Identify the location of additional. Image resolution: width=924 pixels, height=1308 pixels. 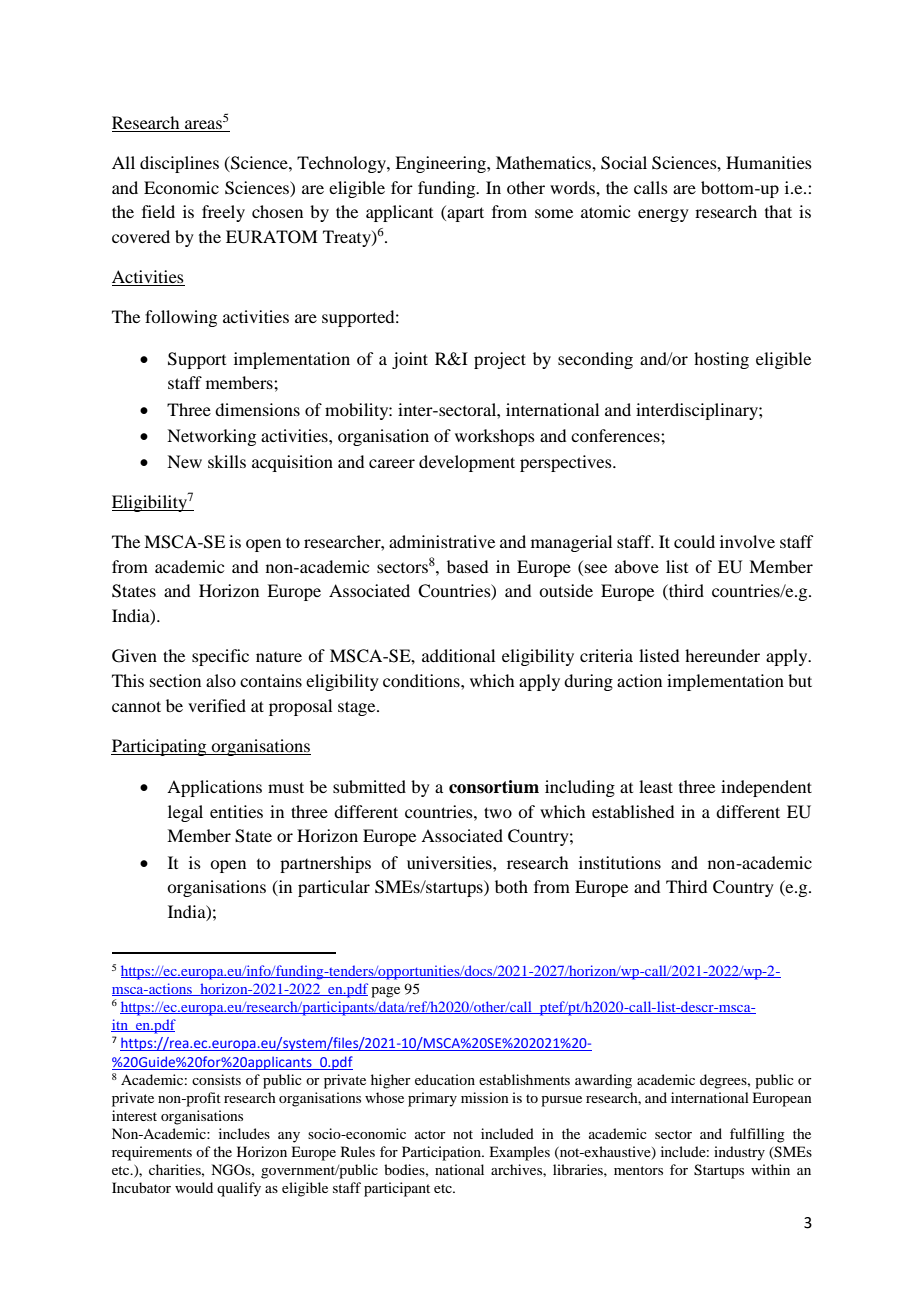
(458, 655).
